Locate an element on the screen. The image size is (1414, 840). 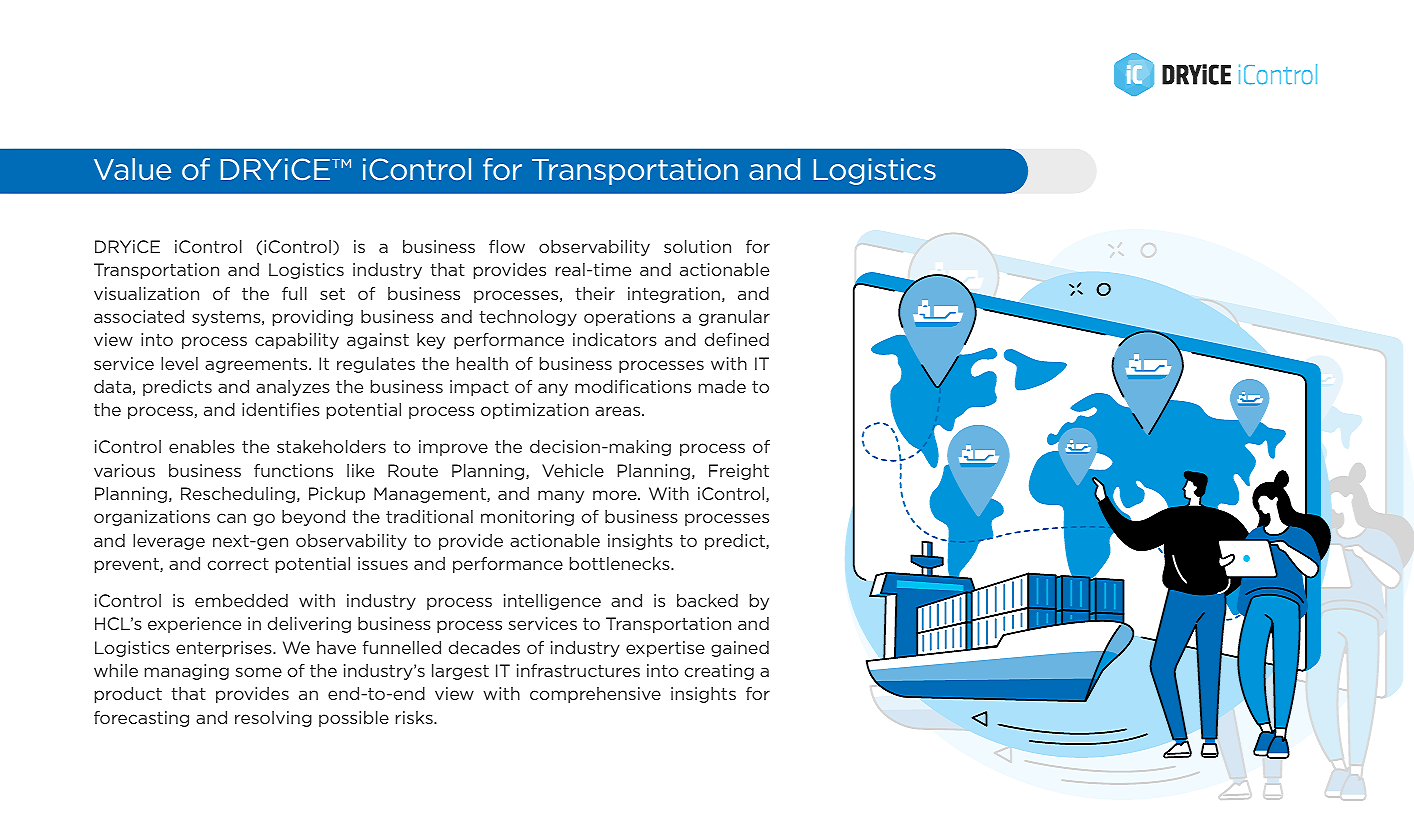
improve is located at coordinates (453, 448).
